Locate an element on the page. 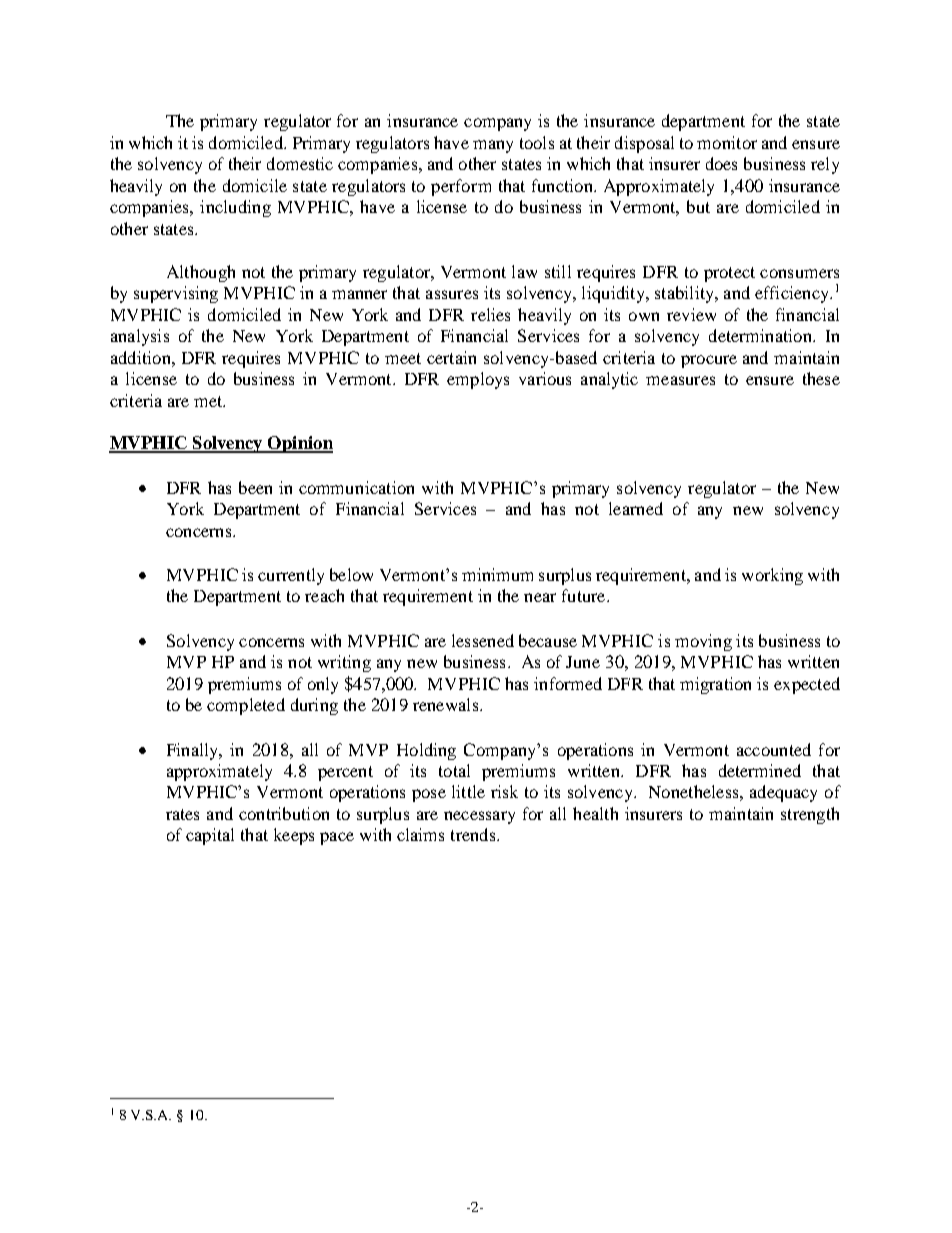  minimum is located at coordinates (497, 574).
